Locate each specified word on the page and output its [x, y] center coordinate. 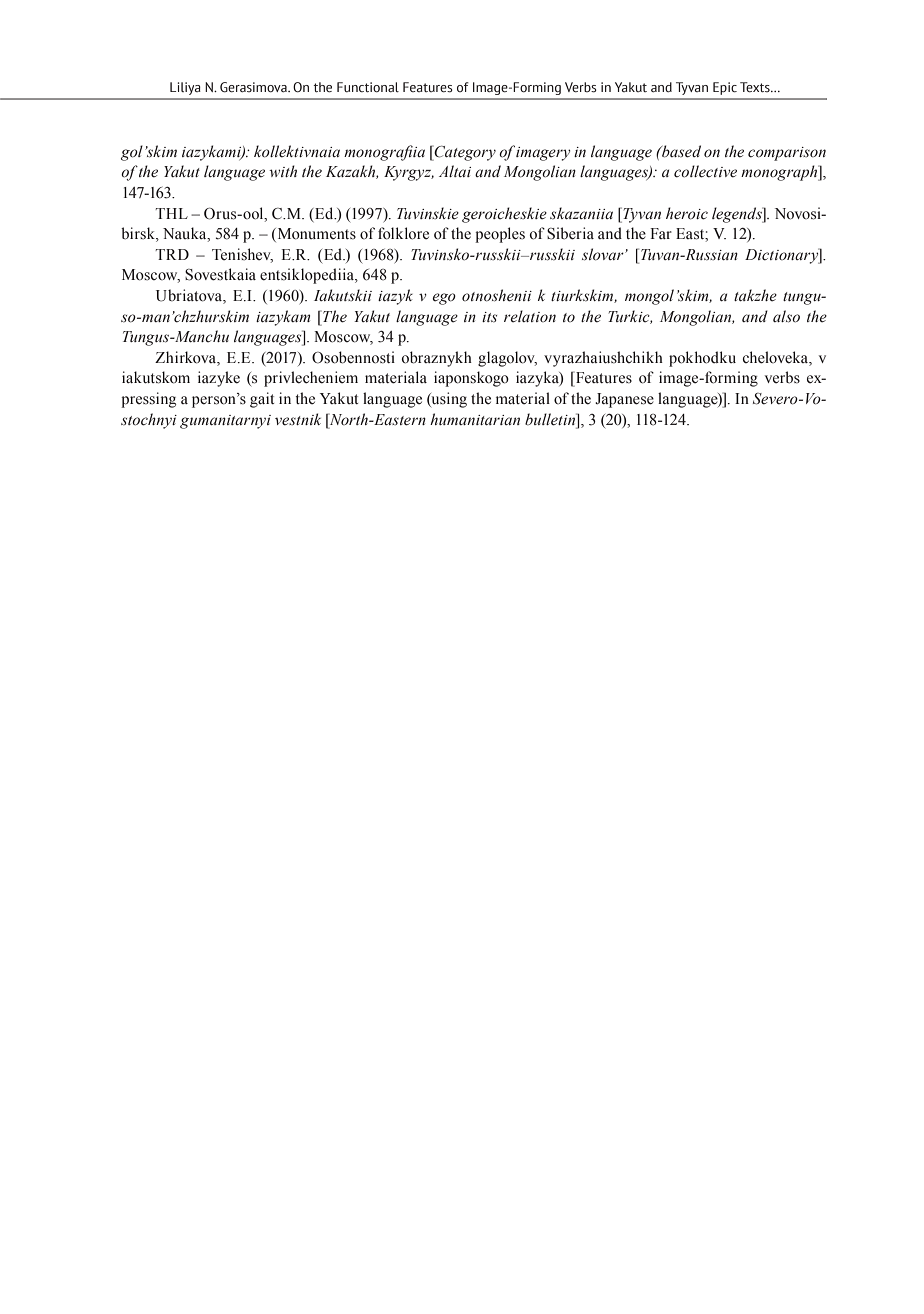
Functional [368, 87]
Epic [725, 88]
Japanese [624, 400]
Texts [756, 87]
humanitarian [475, 419]
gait [262, 400]
